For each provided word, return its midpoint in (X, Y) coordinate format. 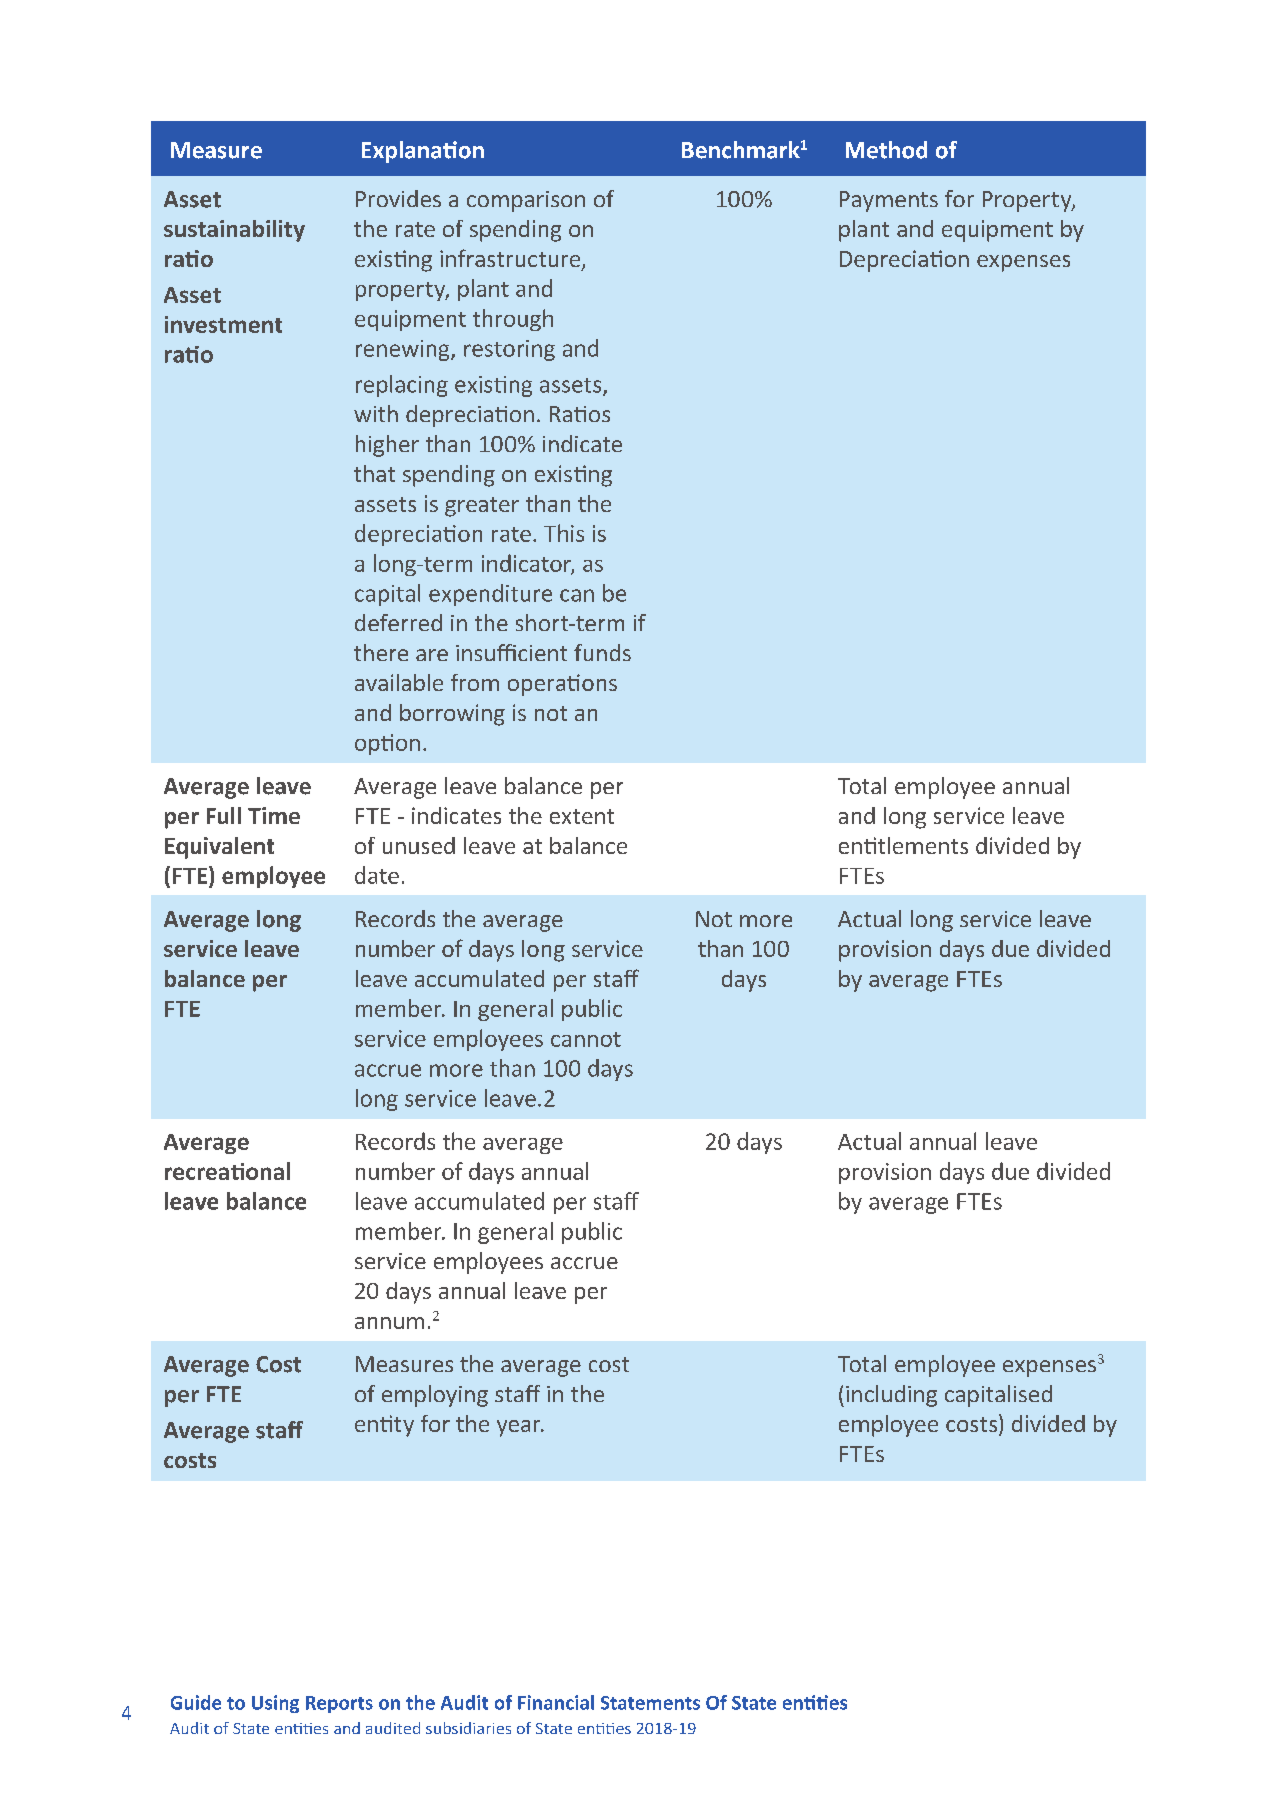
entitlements (903, 845)
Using (275, 1704)
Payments (889, 201)
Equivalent (219, 848)
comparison (526, 201)
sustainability (234, 231)
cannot (586, 1039)
